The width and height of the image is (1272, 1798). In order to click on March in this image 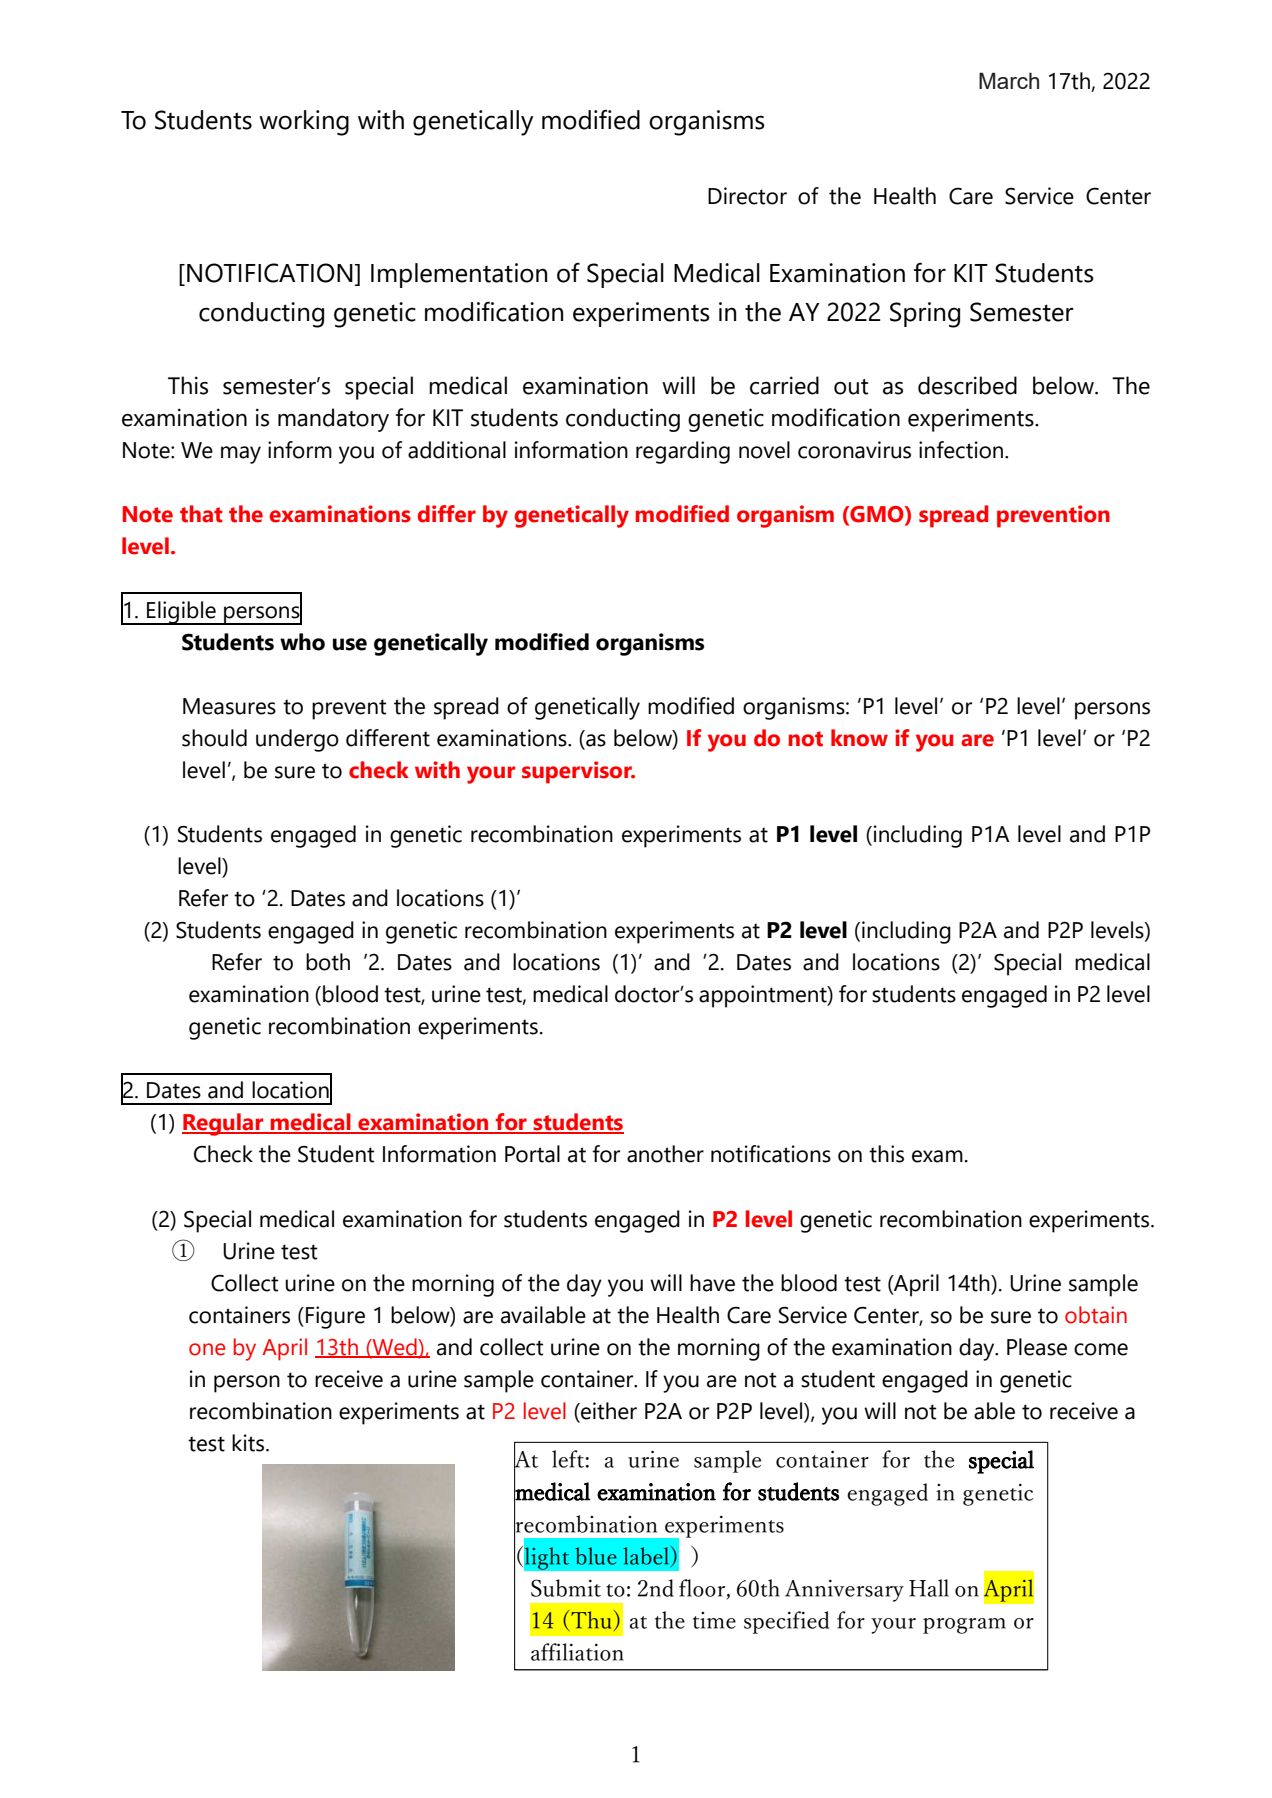, I will do `click(1009, 80)`.
